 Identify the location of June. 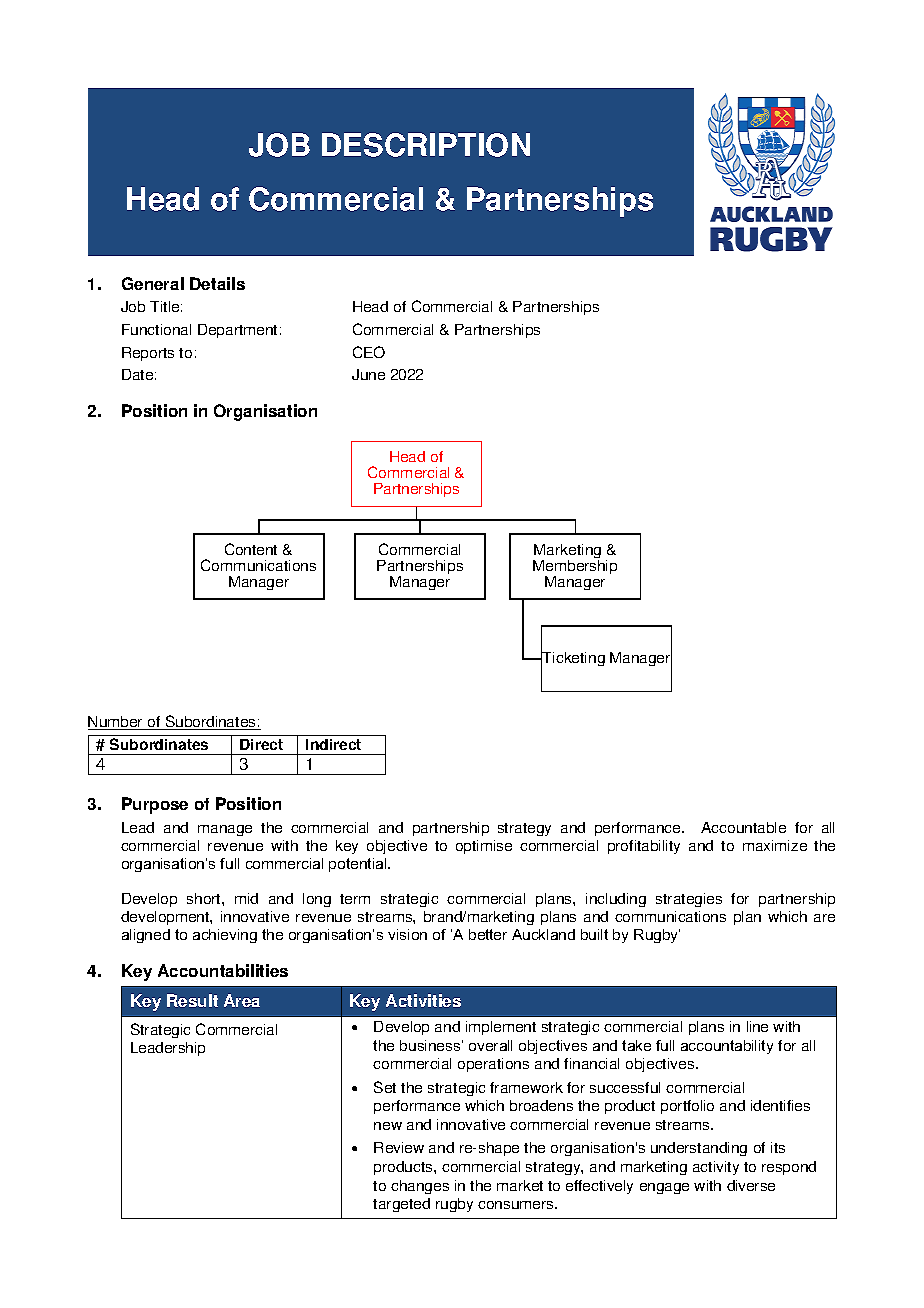
(368, 374).
